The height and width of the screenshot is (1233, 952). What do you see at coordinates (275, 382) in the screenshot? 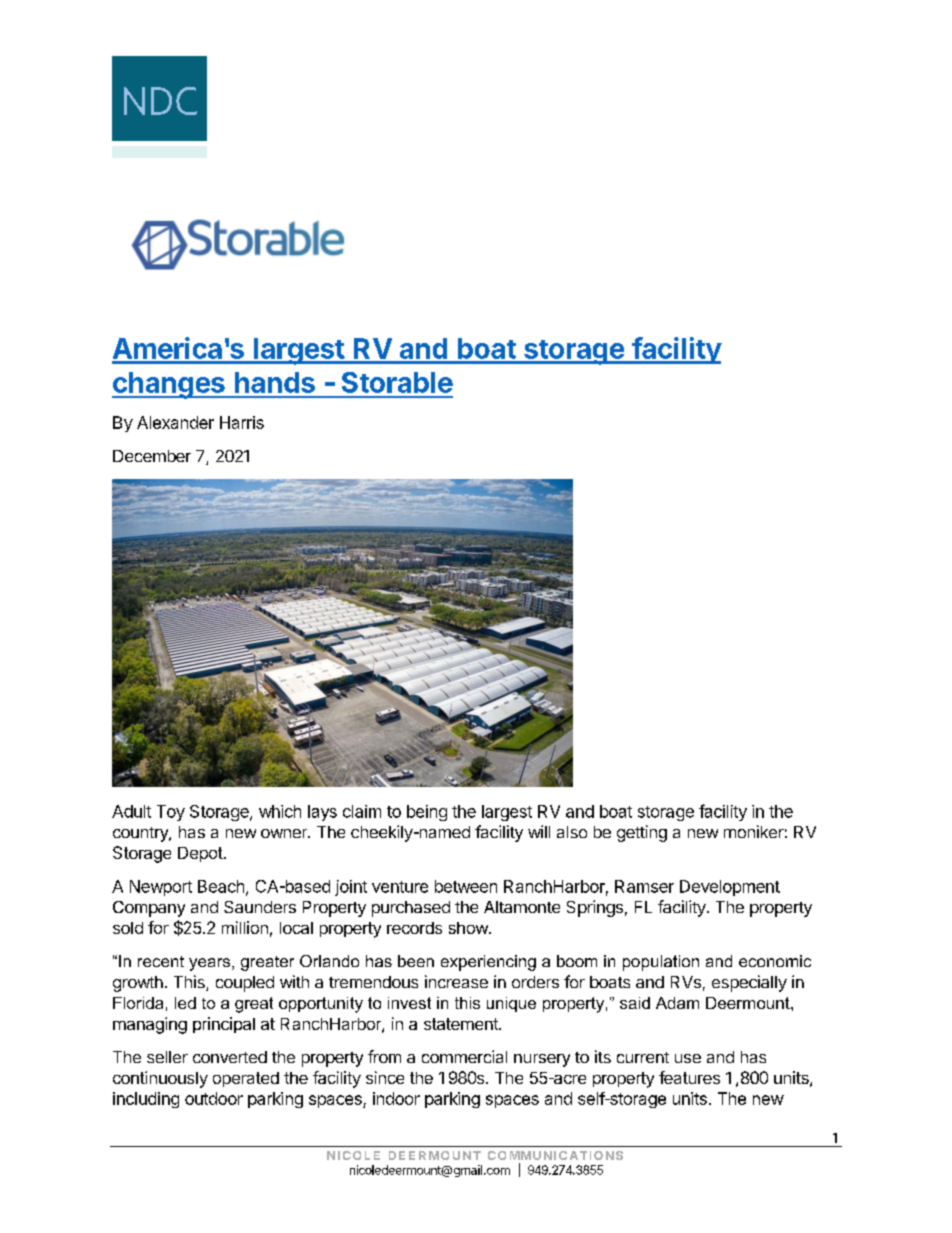
I see `hands` at bounding box center [275, 382].
